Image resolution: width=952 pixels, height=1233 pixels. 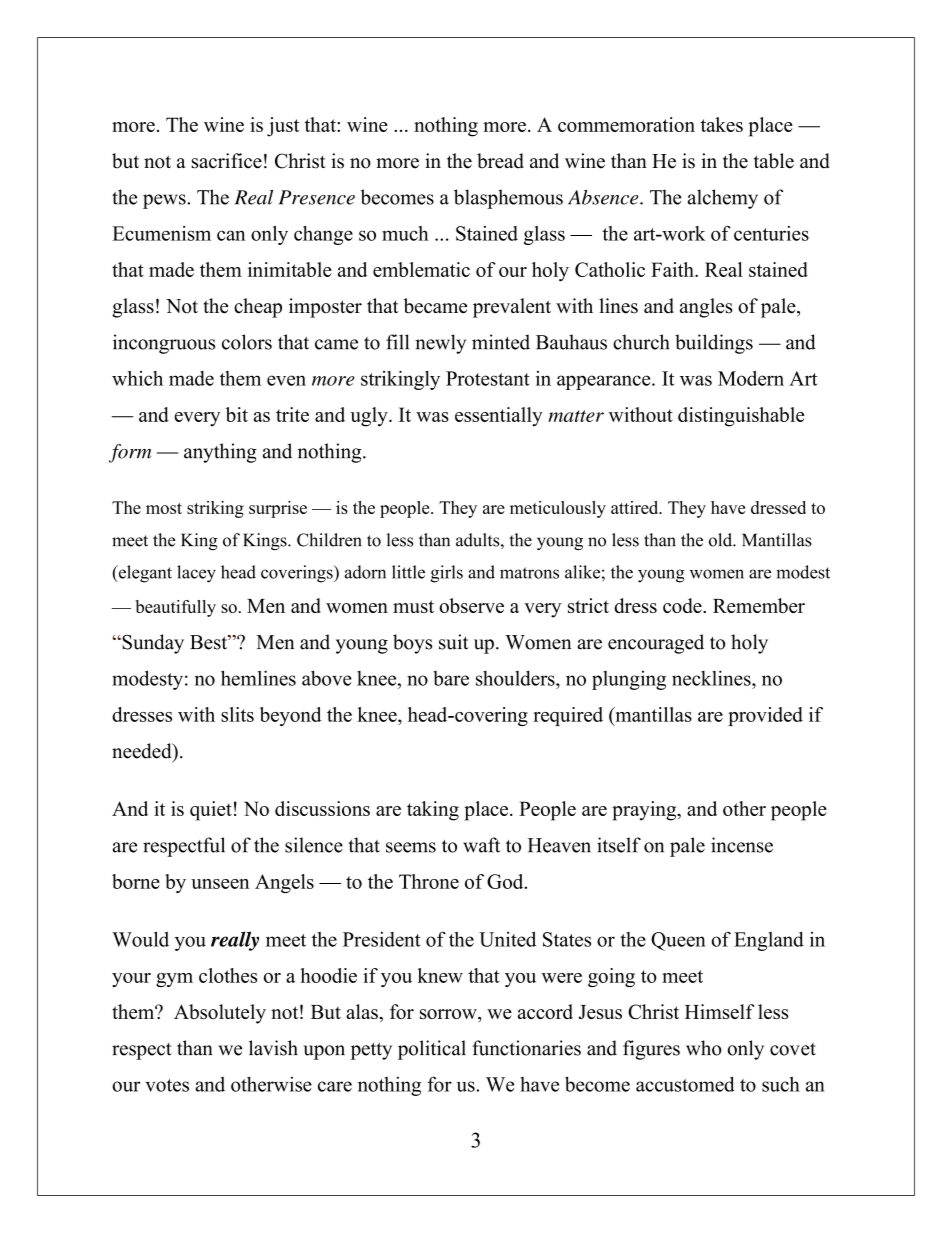 I want to click on sacrifice, so click(x=227, y=161).
